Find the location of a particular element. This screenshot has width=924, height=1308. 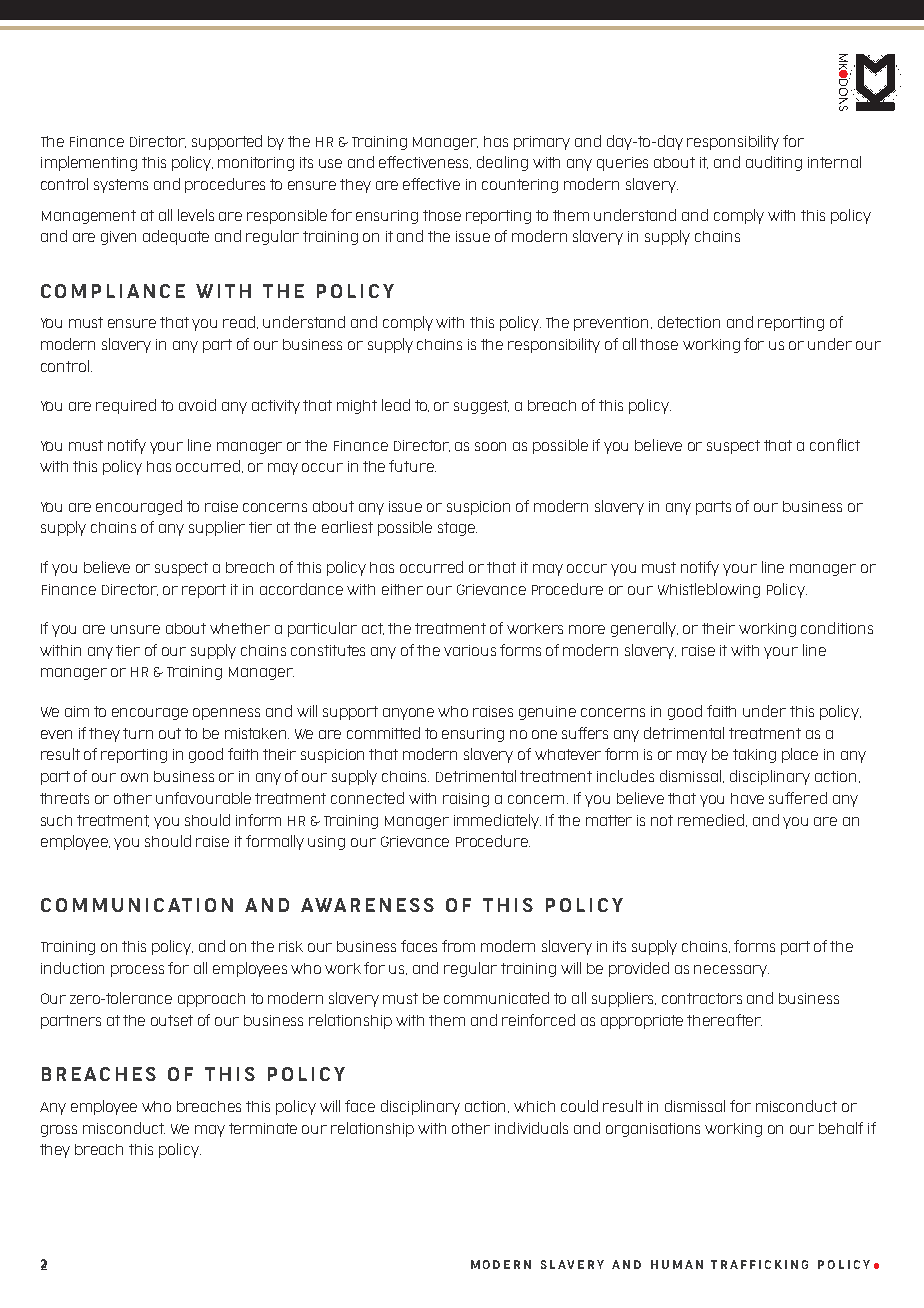

process is located at coordinates (137, 971).
